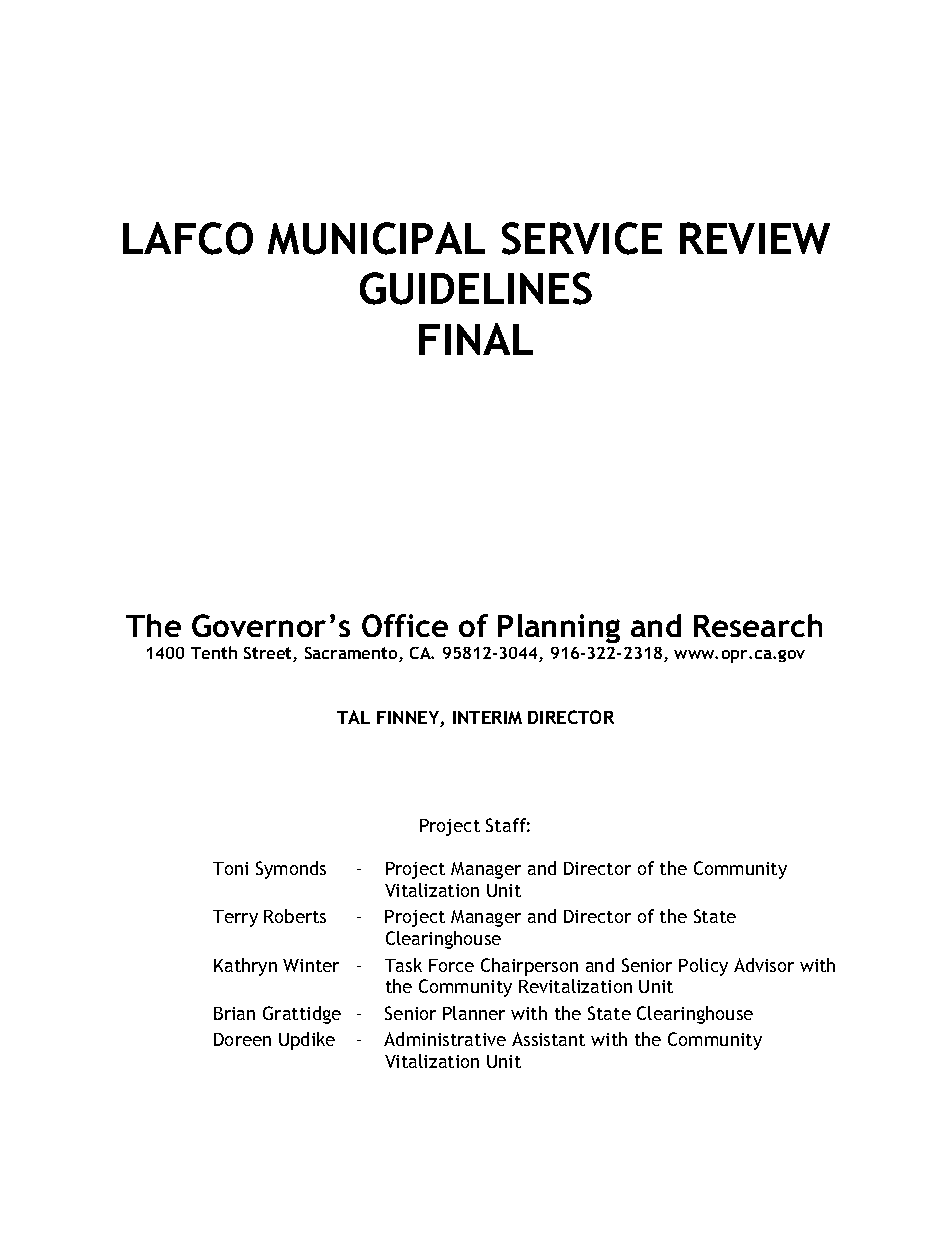  I want to click on GUIDELINES, so click(476, 288).
